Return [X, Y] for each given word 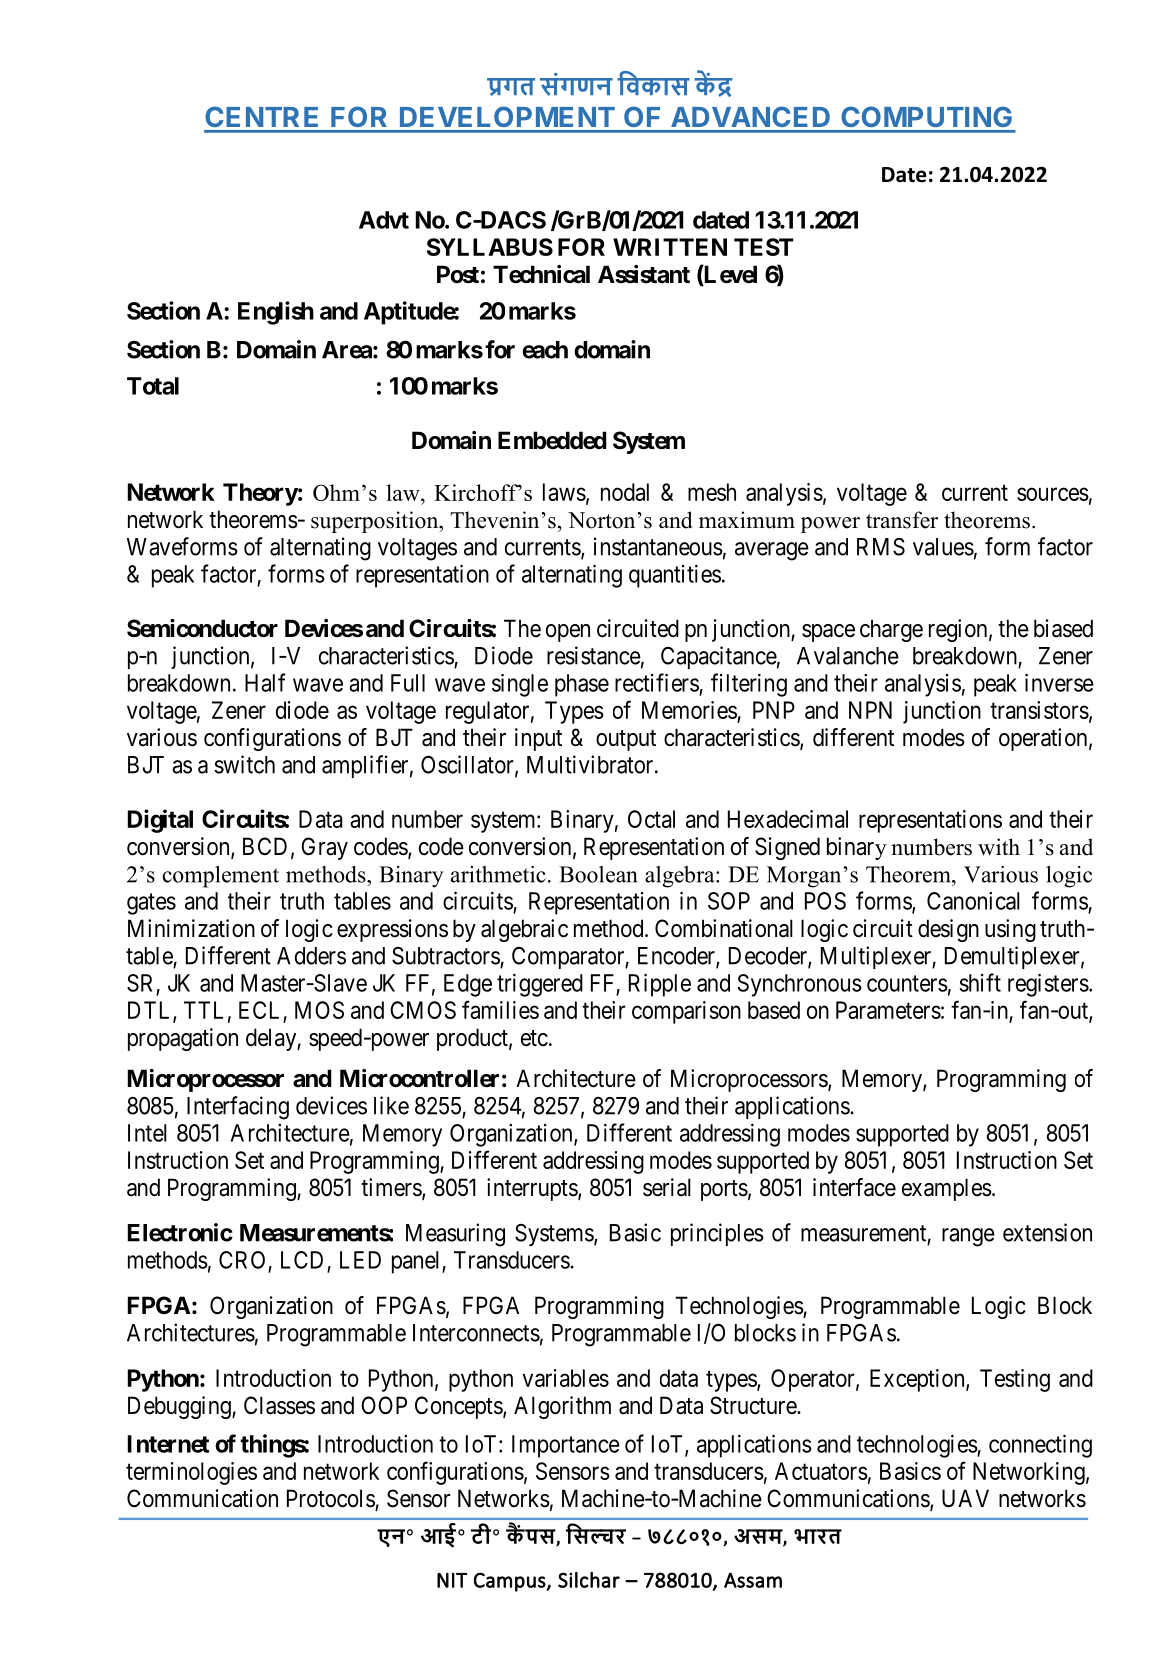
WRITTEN [670, 247]
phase [582, 685]
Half [265, 682]
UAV [965, 1498]
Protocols [331, 1499]
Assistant [644, 274]
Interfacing [238, 1108]
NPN [870, 710]
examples [947, 1189]
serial [667, 1187]
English [276, 313]
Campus [510, 1582]
